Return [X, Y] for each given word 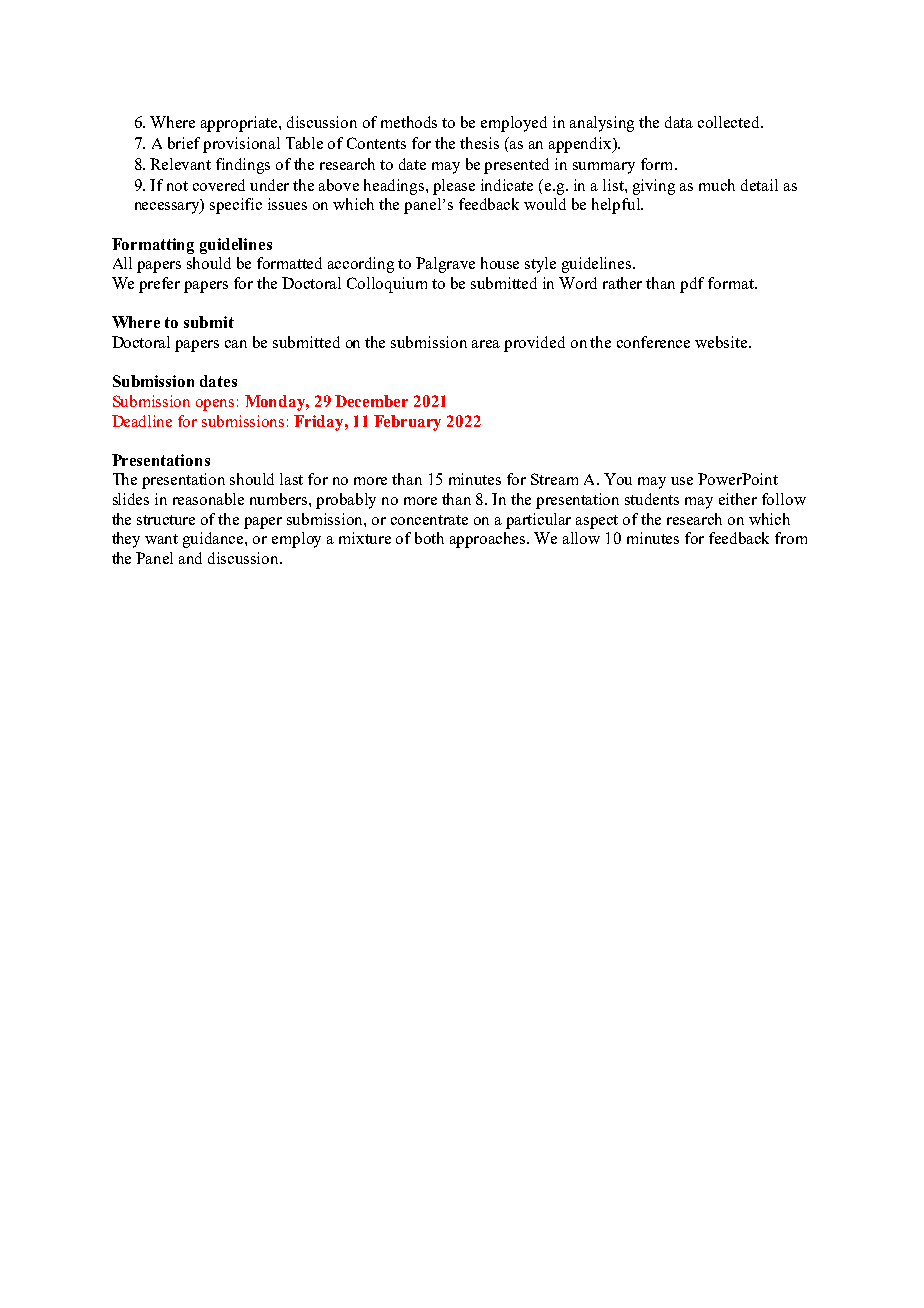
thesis [479, 143]
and [190, 558]
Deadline [142, 421]
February [407, 423]
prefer [159, 285]
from [791, 538]
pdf [692, 285]
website [722, 342]
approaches [489, 540]
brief [184, 143]
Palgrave [445, 265]
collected [730, 122]
